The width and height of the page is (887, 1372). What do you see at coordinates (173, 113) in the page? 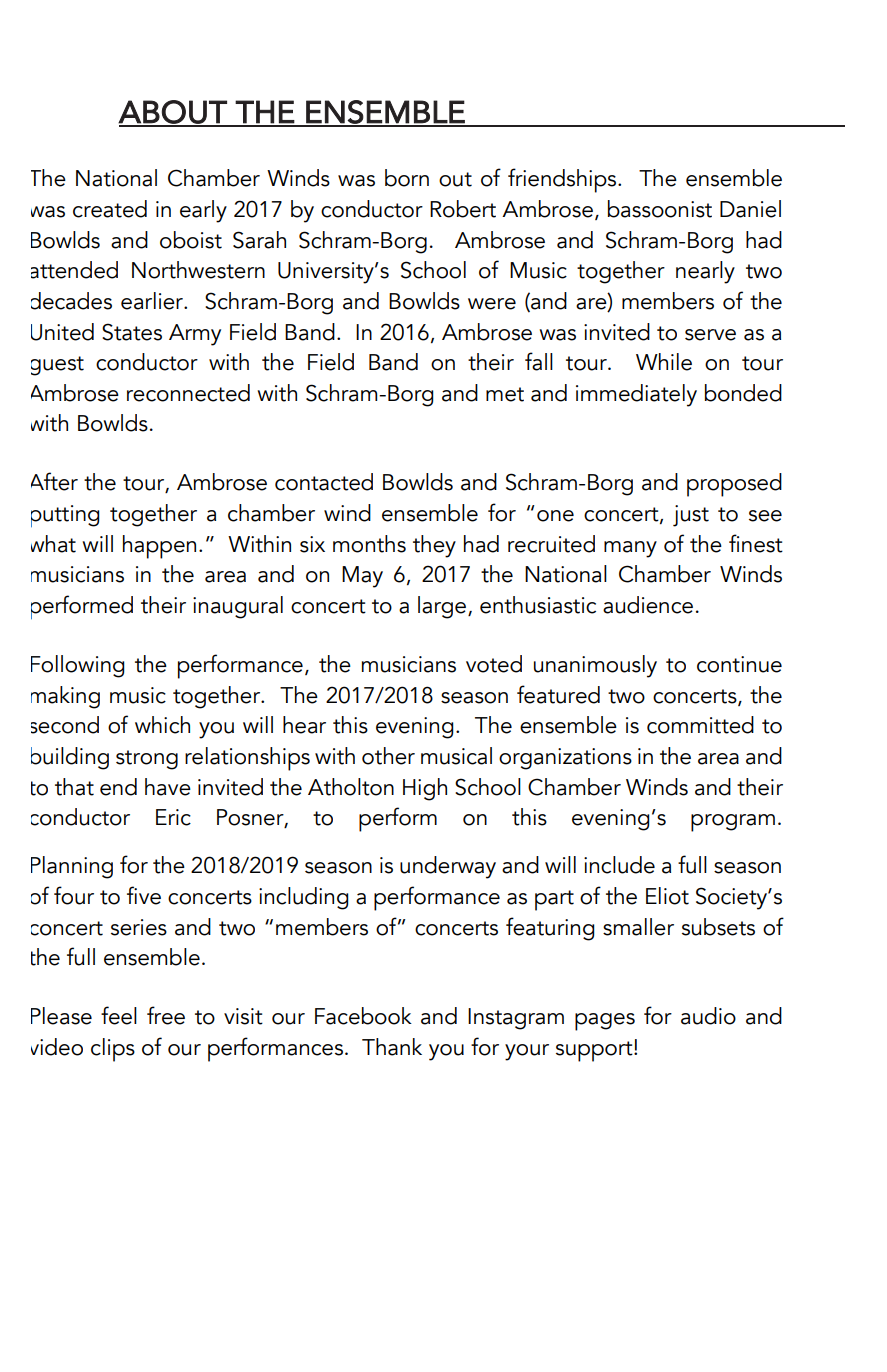
I see `ABOUT` at bounding box center [173, 113].
